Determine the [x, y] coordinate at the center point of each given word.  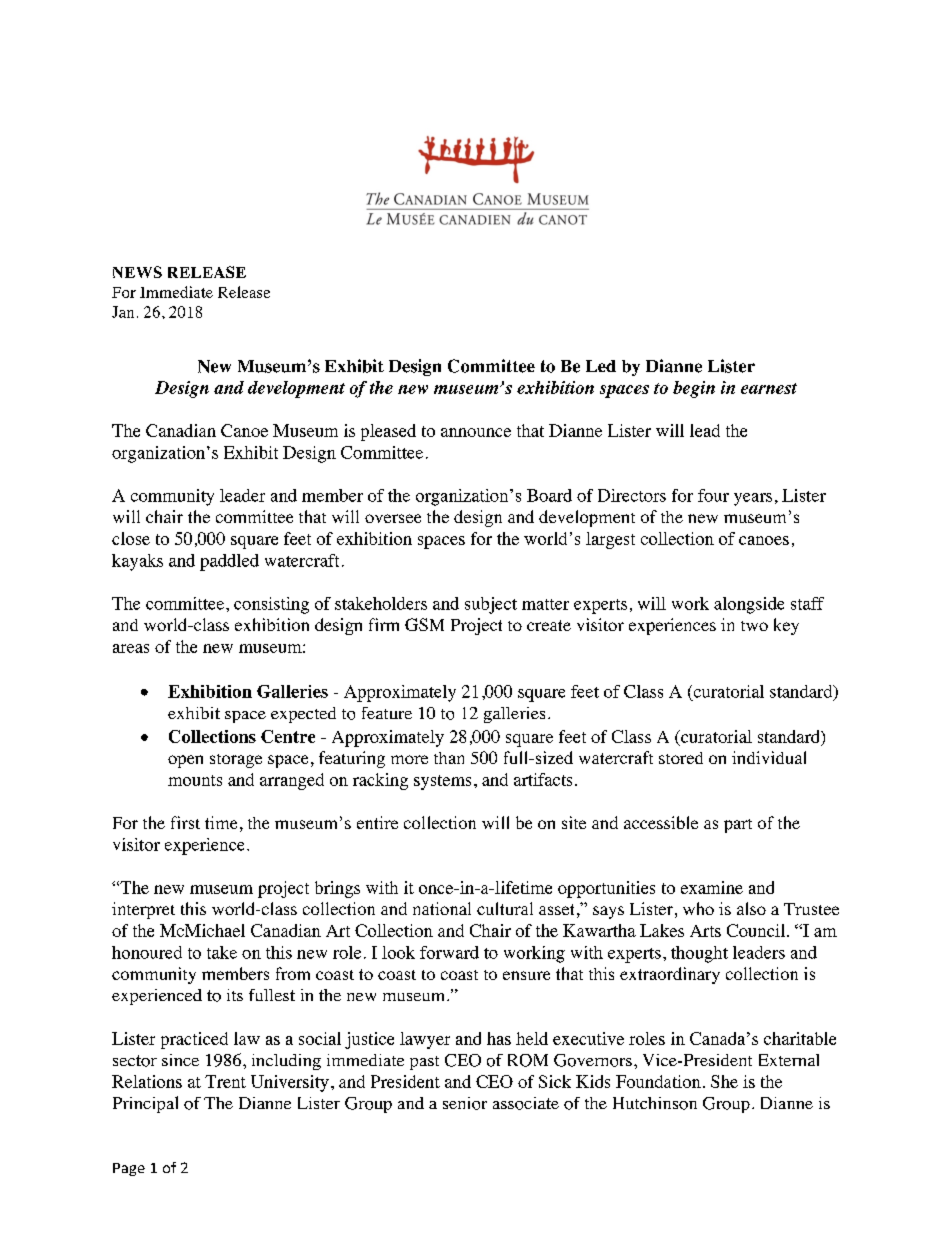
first [185, 822]
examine [712, 887]
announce [476, 432]
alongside [749, 605]
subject [491, 605]
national [442, 908]
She [724, 1081]
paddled [229, 562]
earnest [769, 388]
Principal [145, 1104]
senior [465, 1103]
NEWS [137, 272]
